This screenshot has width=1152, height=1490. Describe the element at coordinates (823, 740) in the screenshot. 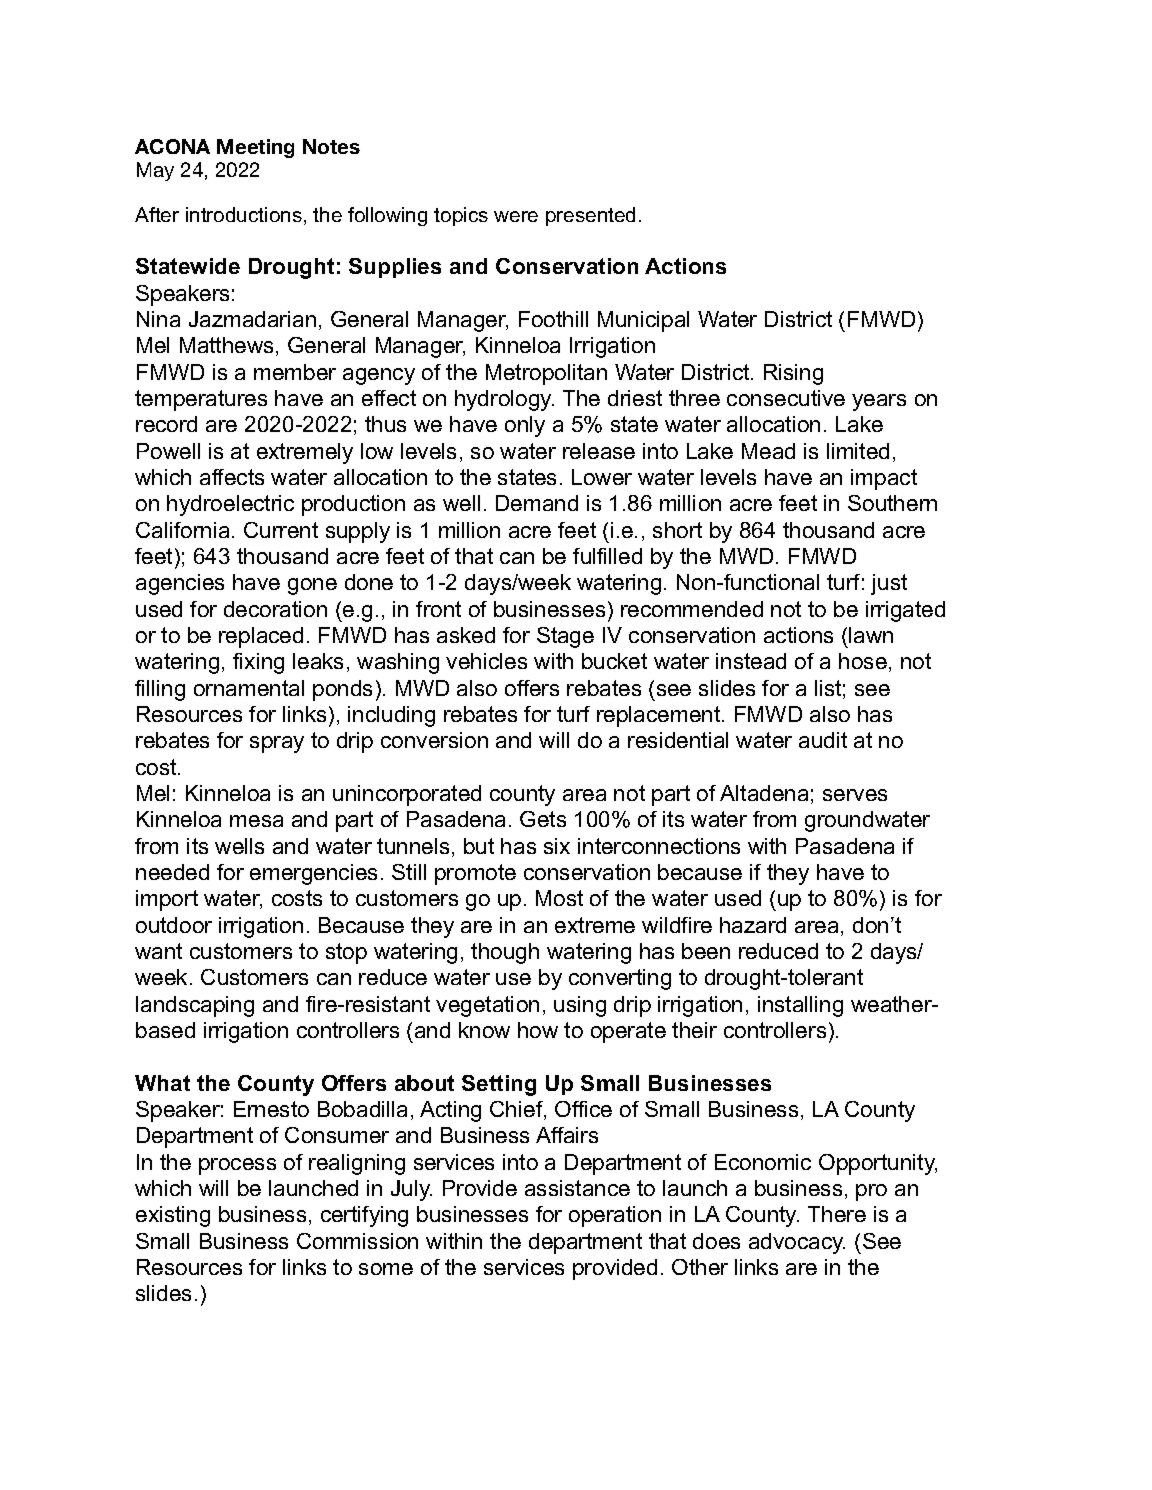

I see `audit` at that location.
